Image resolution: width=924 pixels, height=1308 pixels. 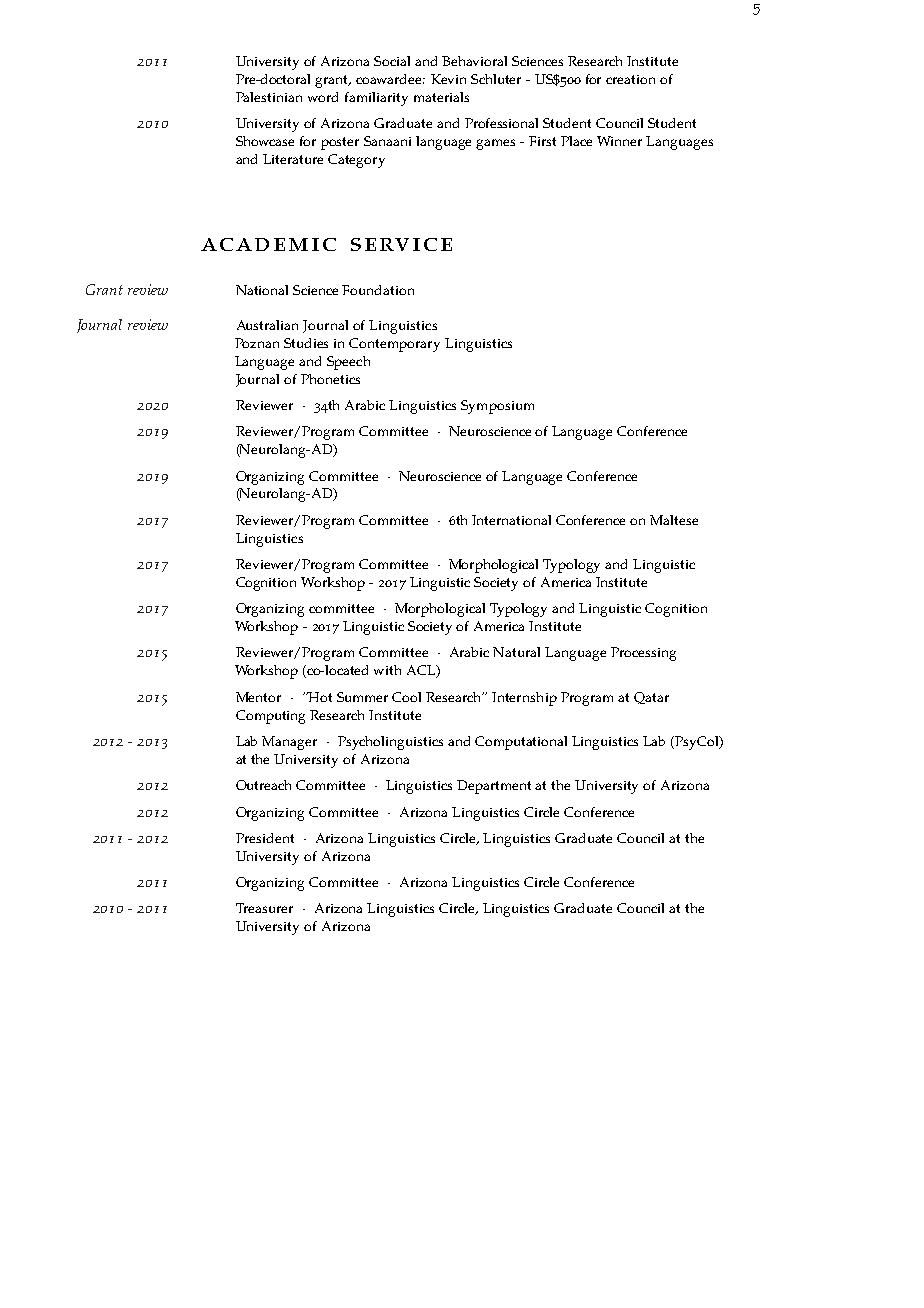 I want to click on Phonetics, so click(x=330, y=379).
